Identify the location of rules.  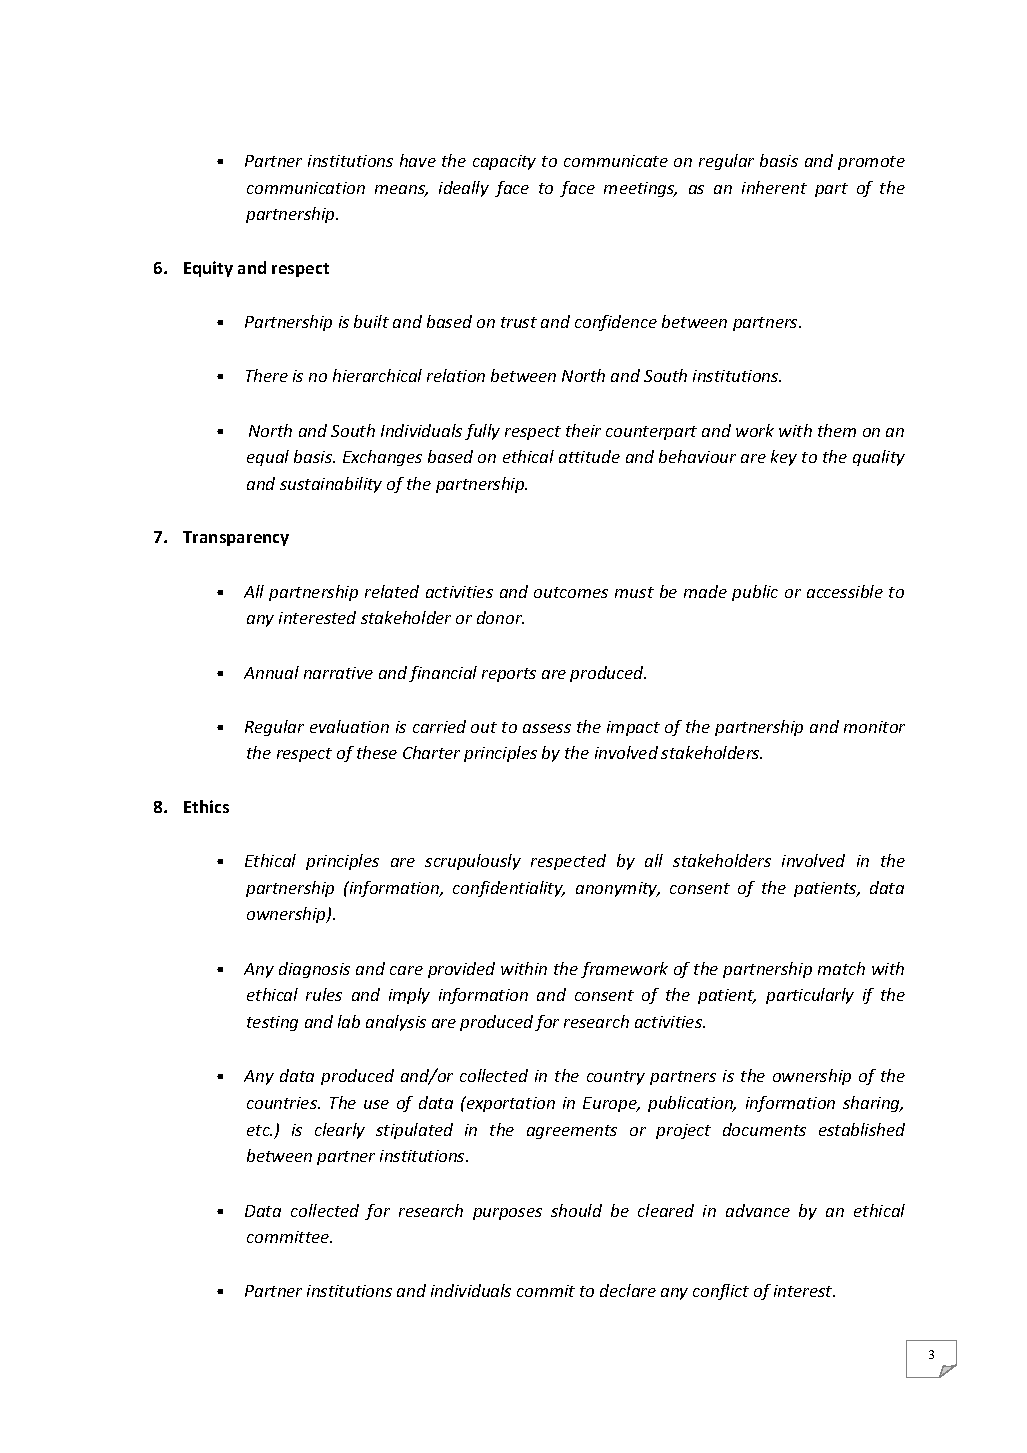
(324, 994).
